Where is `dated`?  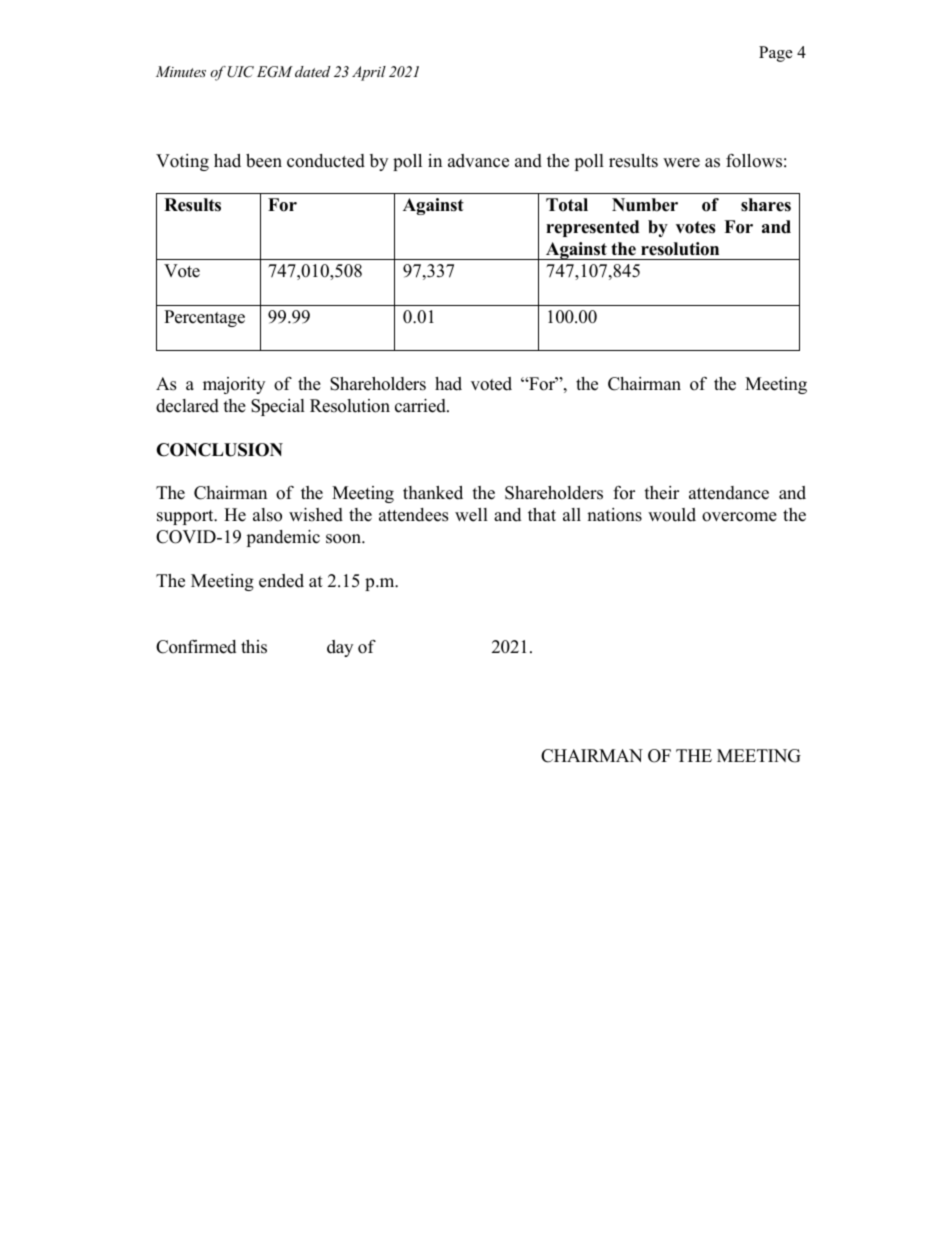
dated is located at coordinates (313, 71).
